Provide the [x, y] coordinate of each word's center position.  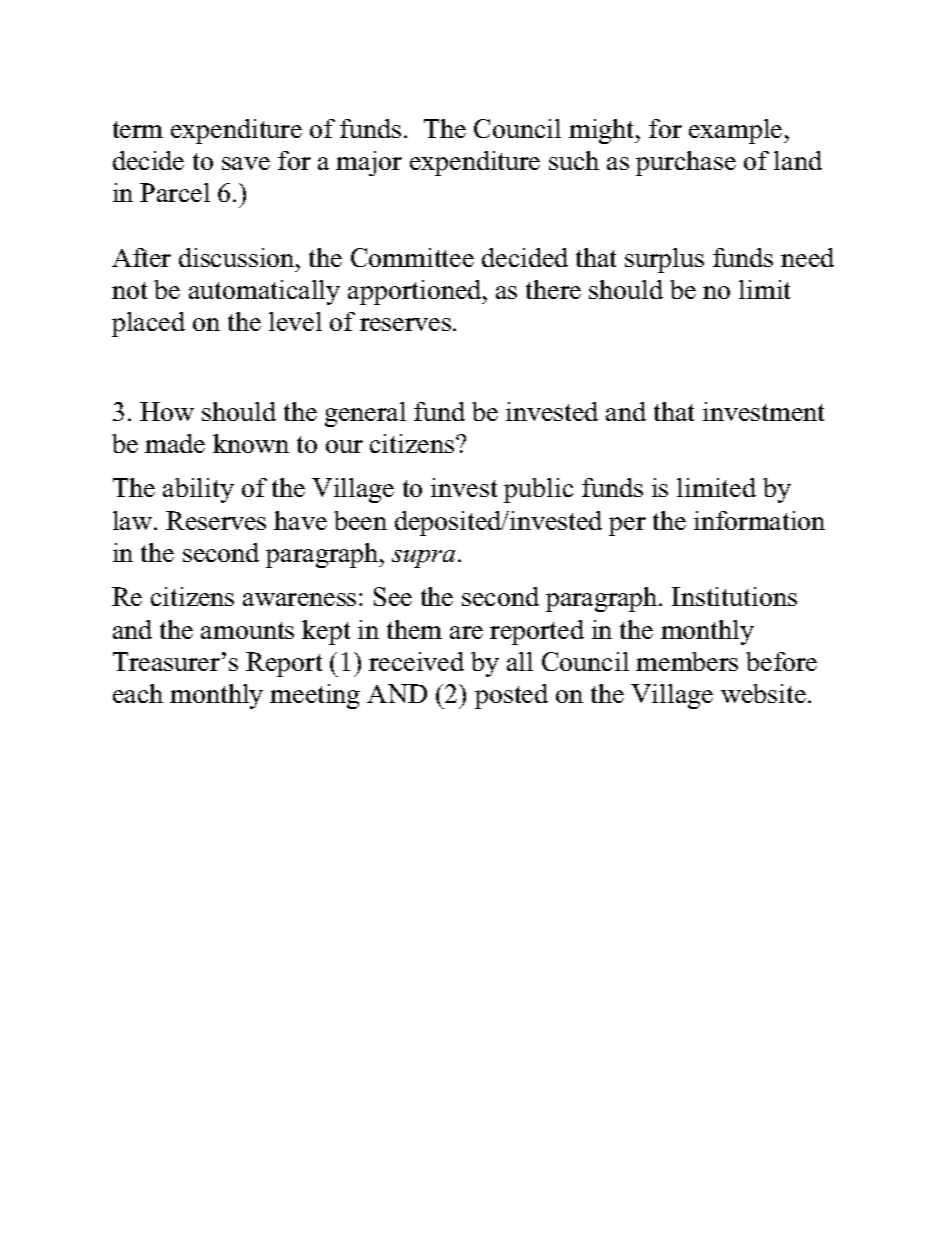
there [553, 289]
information [759, 520]
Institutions [734, 596]
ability [198, 490]
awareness [299, 599]
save [246, 163]
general [365, 414]
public [538, 490]
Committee [412, 257]
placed [148, 324]
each [138, 693]
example [737, 131]
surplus [664, 260]
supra [423, 559]
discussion [238, 257]
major [369, 163]
